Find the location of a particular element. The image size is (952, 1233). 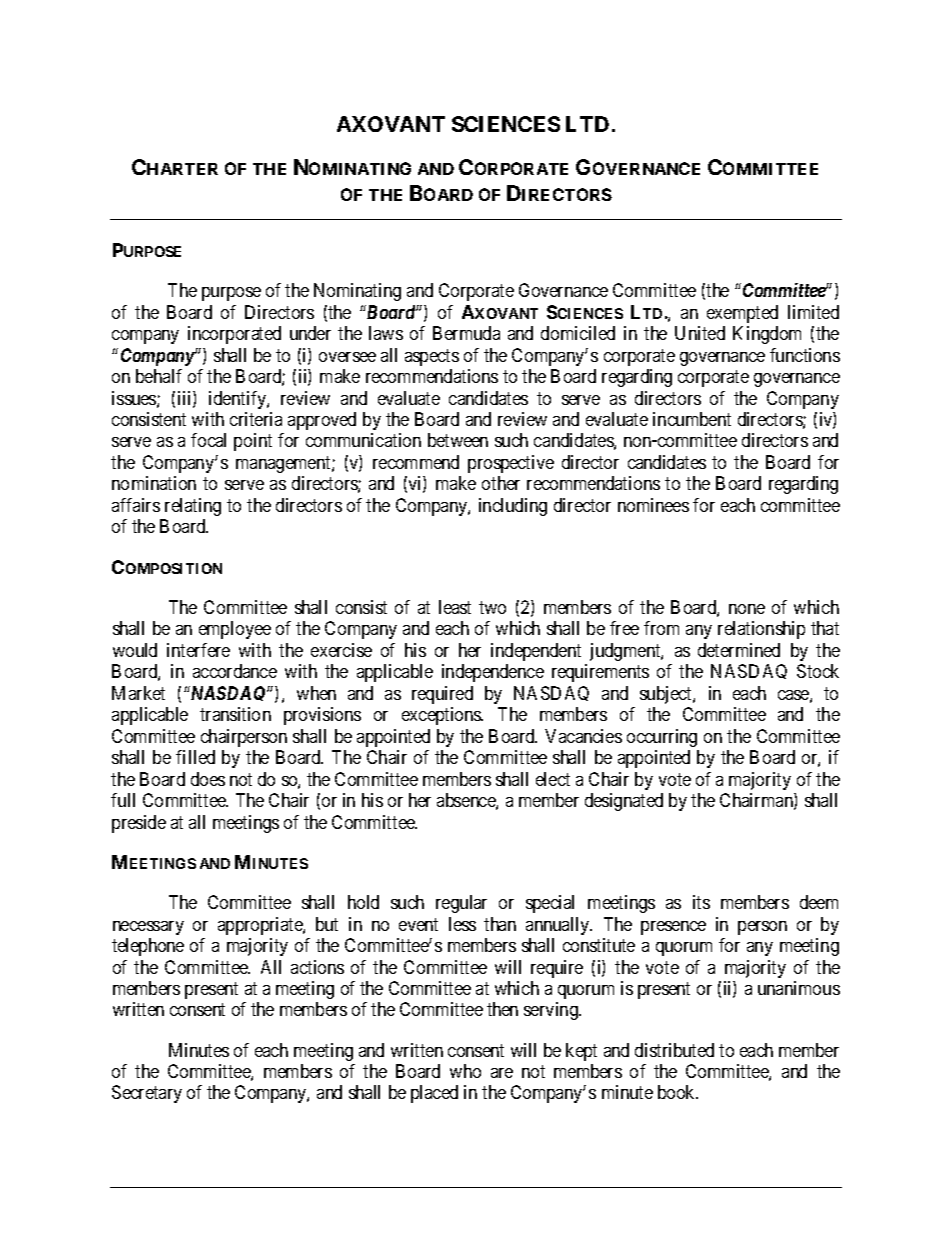

who is located at coordinates (465, 1071).
